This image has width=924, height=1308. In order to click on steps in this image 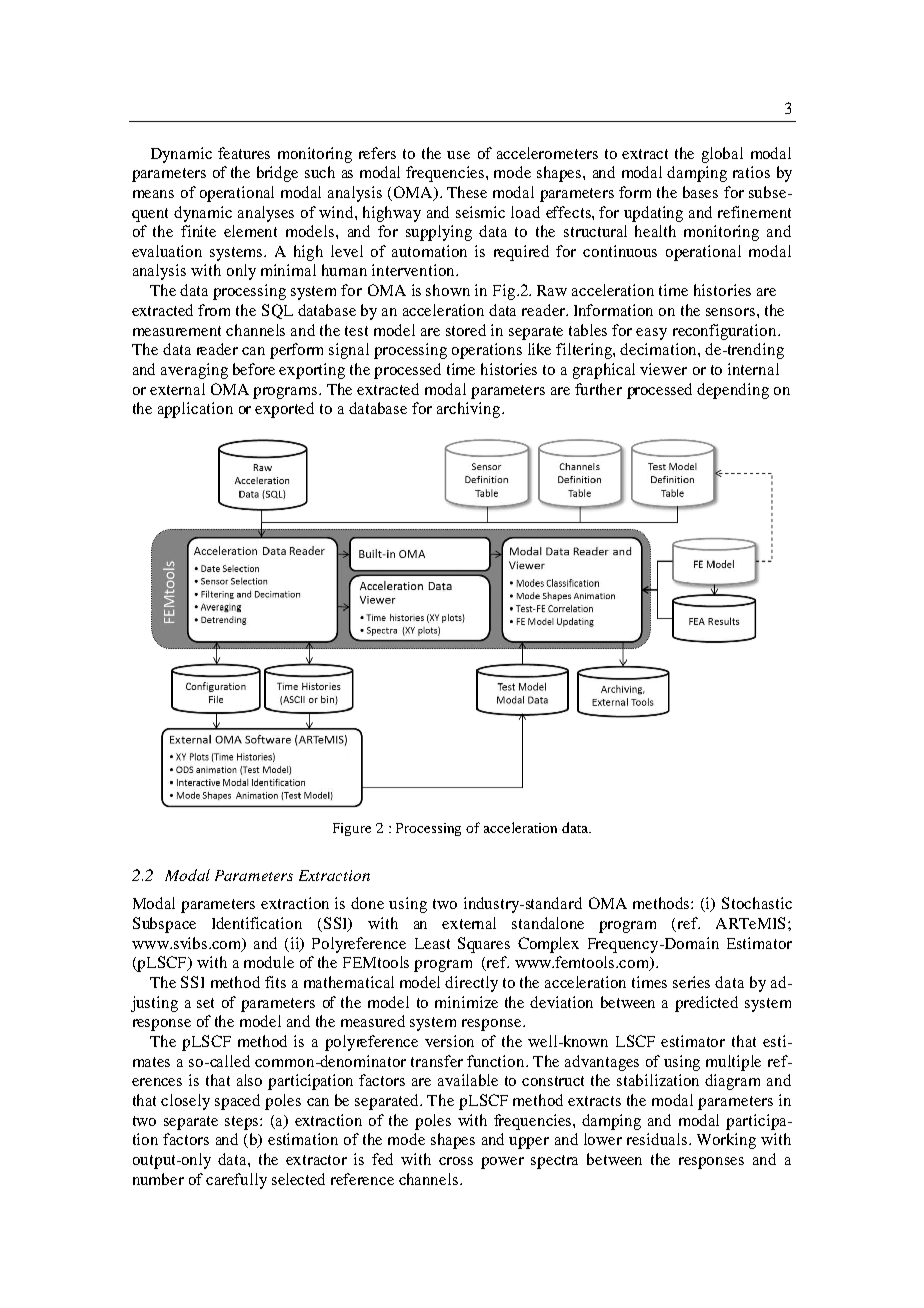, I will do `click(243, 1123)`.
